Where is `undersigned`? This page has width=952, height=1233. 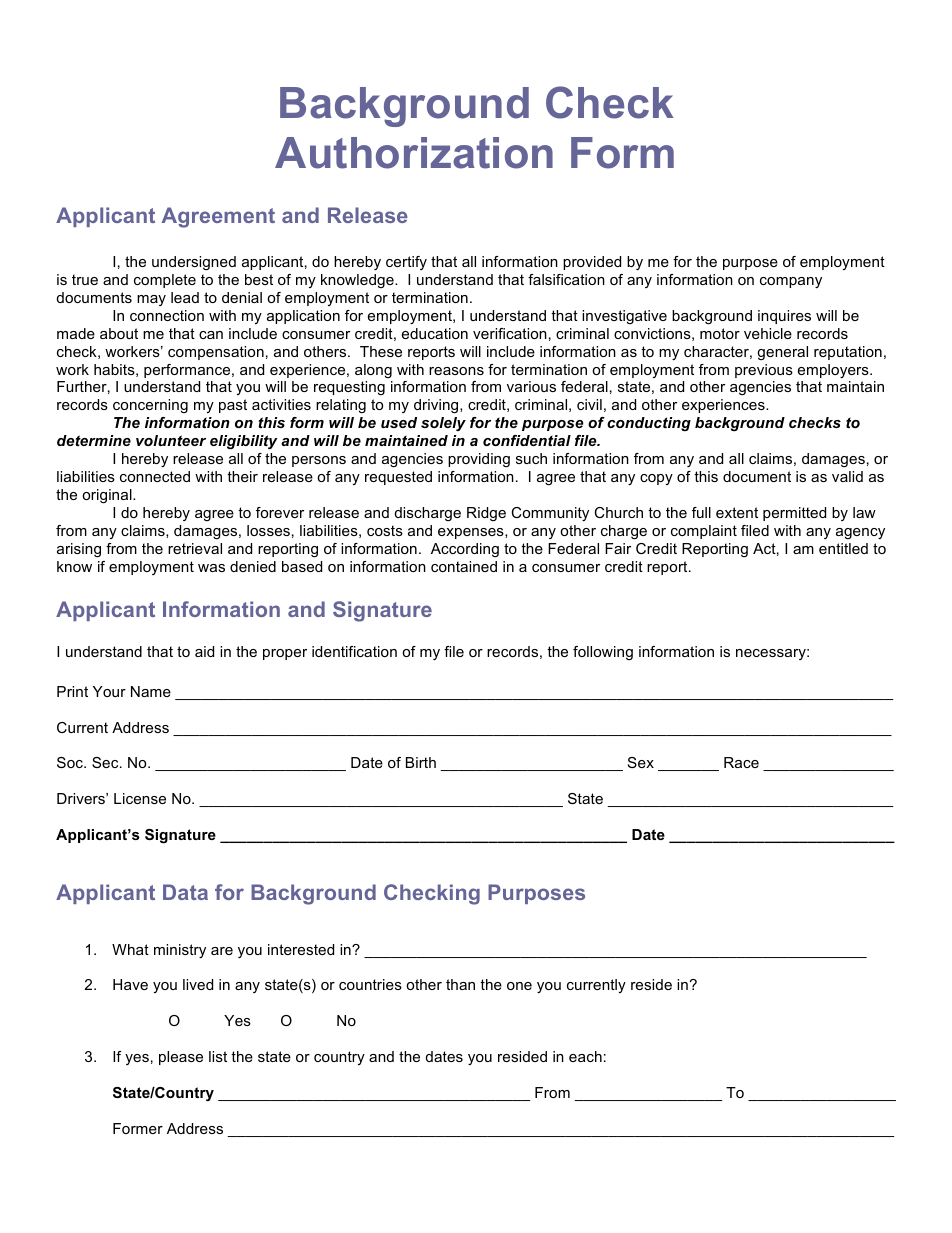
undersigned is located at coordinates (194, 263).
